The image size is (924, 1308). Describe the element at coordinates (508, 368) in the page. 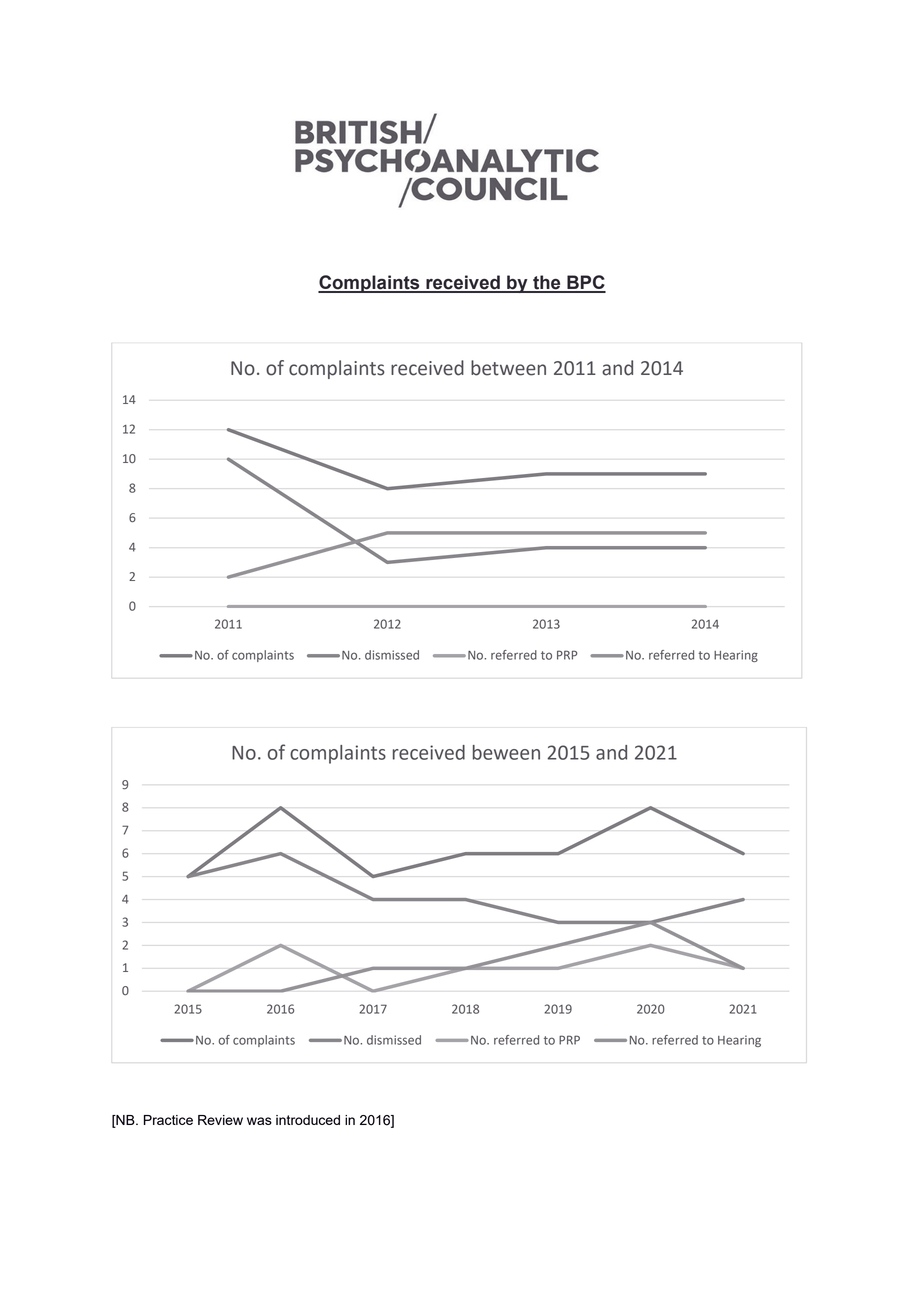

I see `between` at that location.
